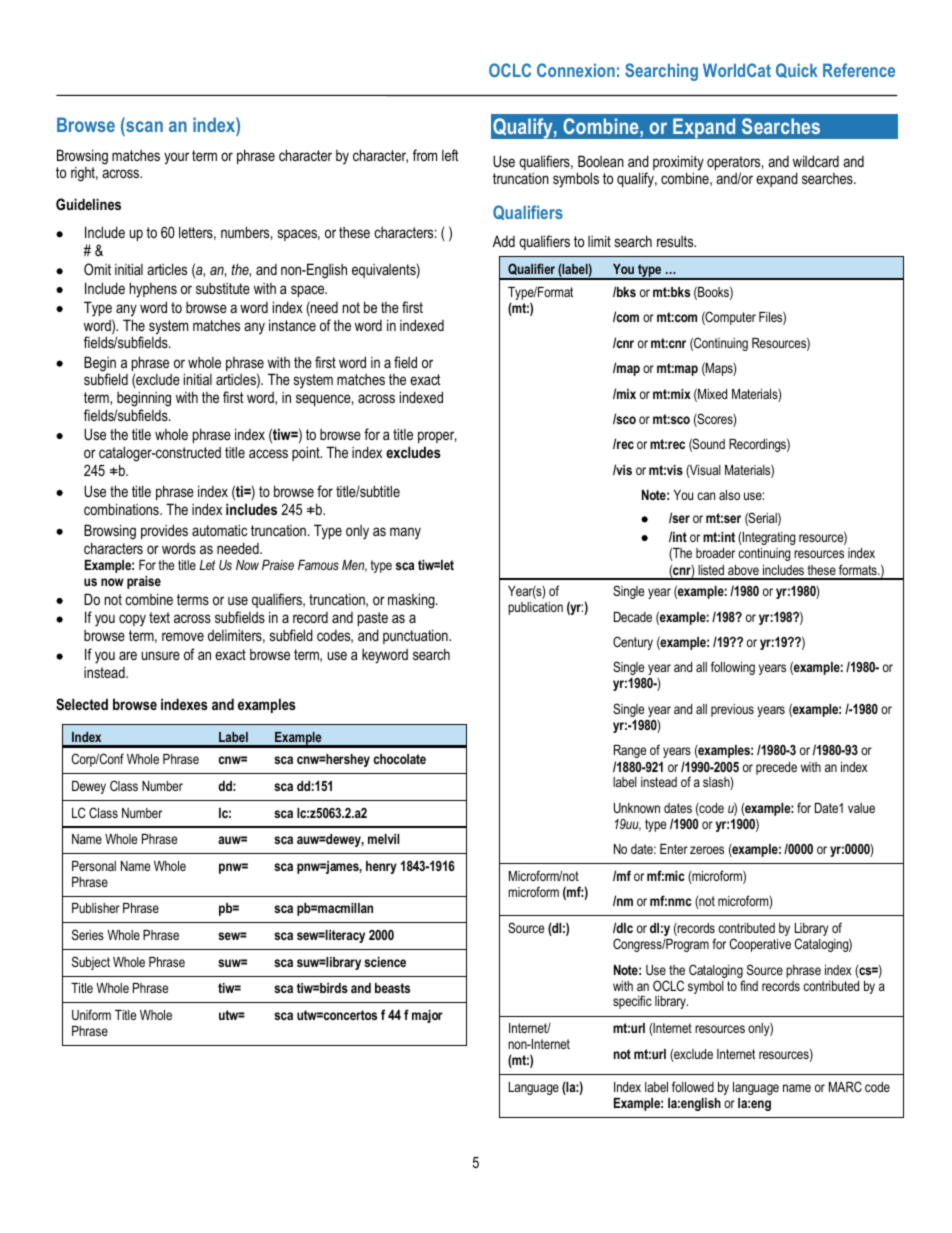 The width and height of the screenshot is (952, 1233). I want to click on left, so click(450, 155).
